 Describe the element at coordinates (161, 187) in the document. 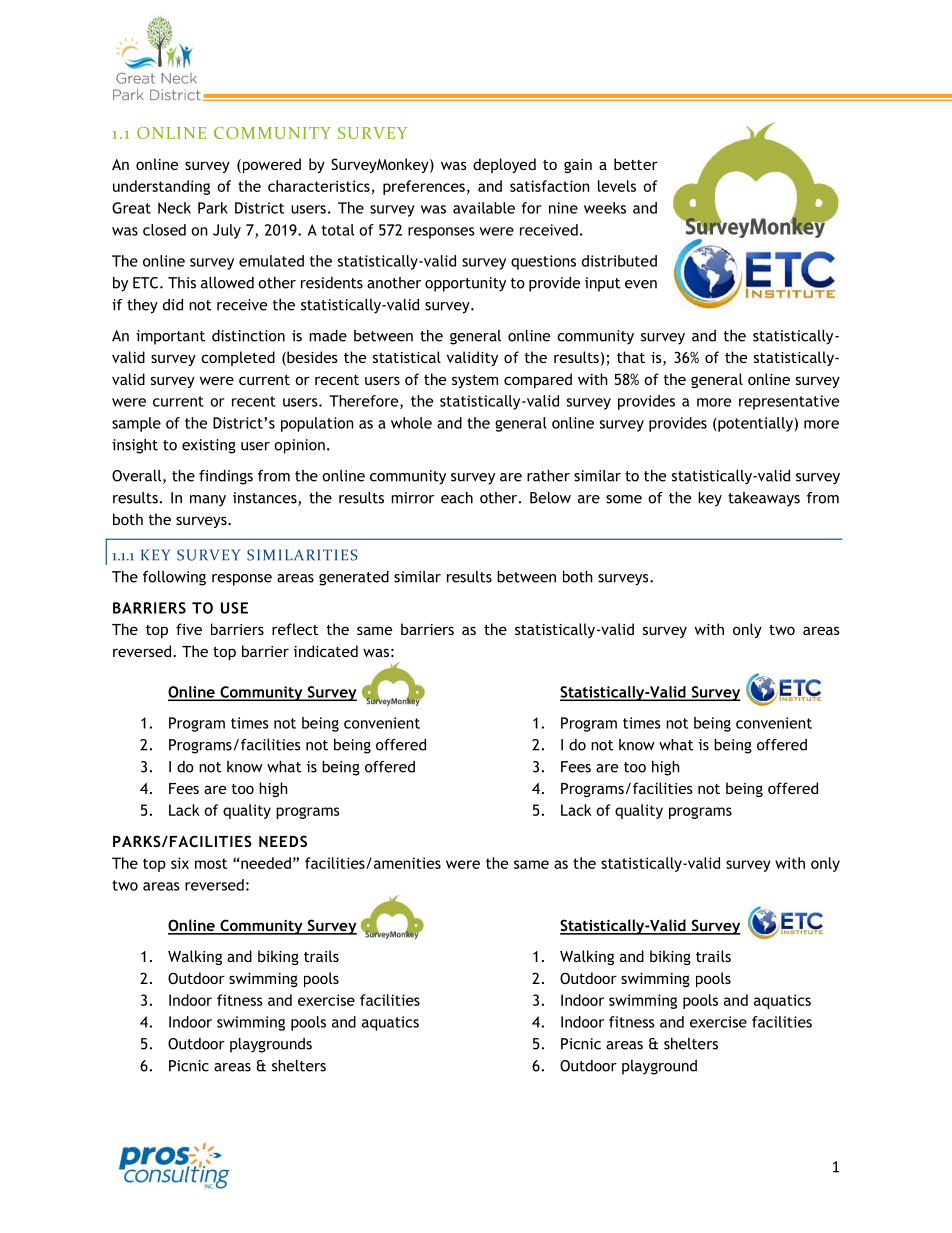

I see `understanding` at that location.
